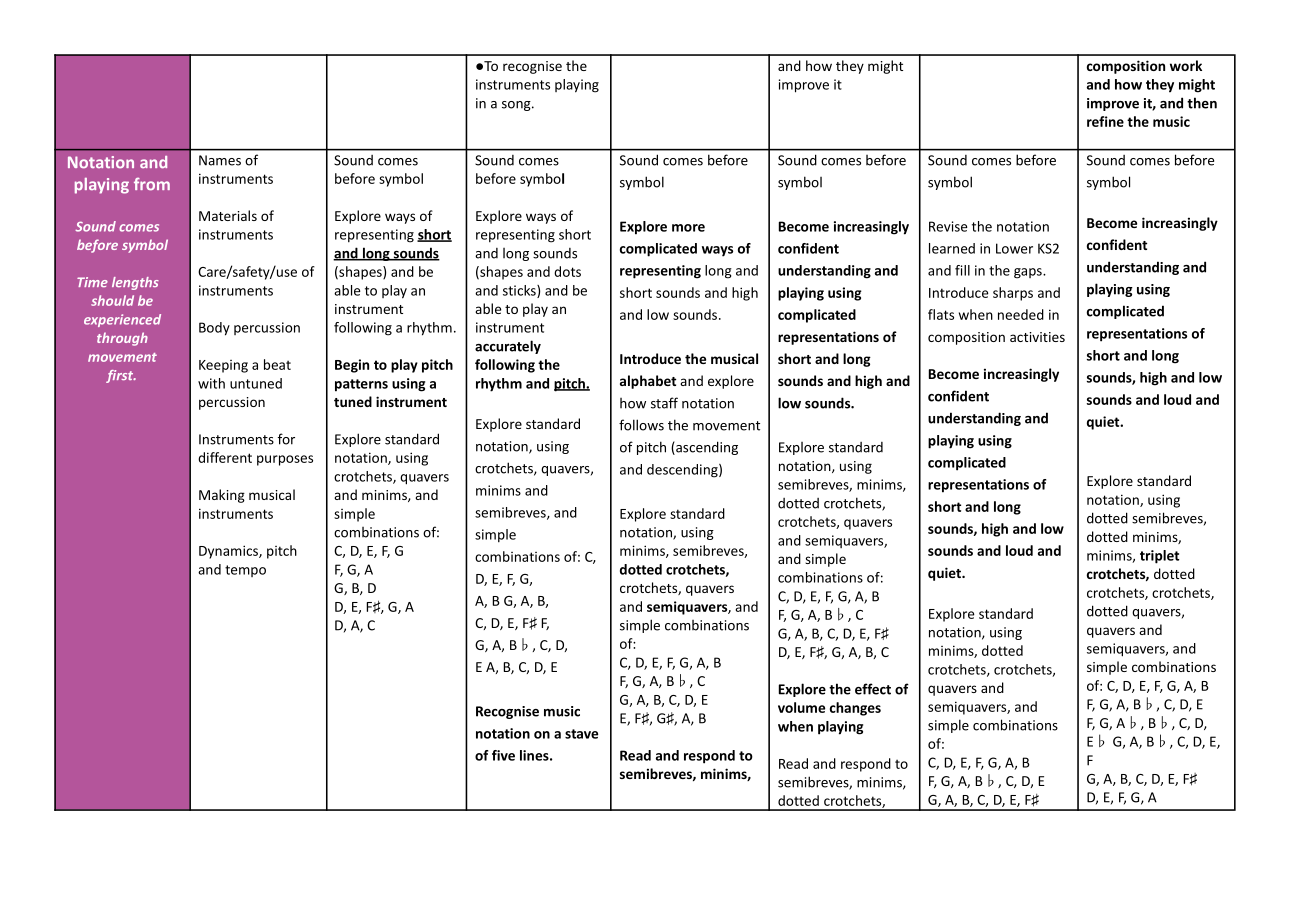 The image size is (1307, 924). What do you see at coordinates (220, 160) in the screenshot?
I see `Names` at bounding box center [220, 160].
